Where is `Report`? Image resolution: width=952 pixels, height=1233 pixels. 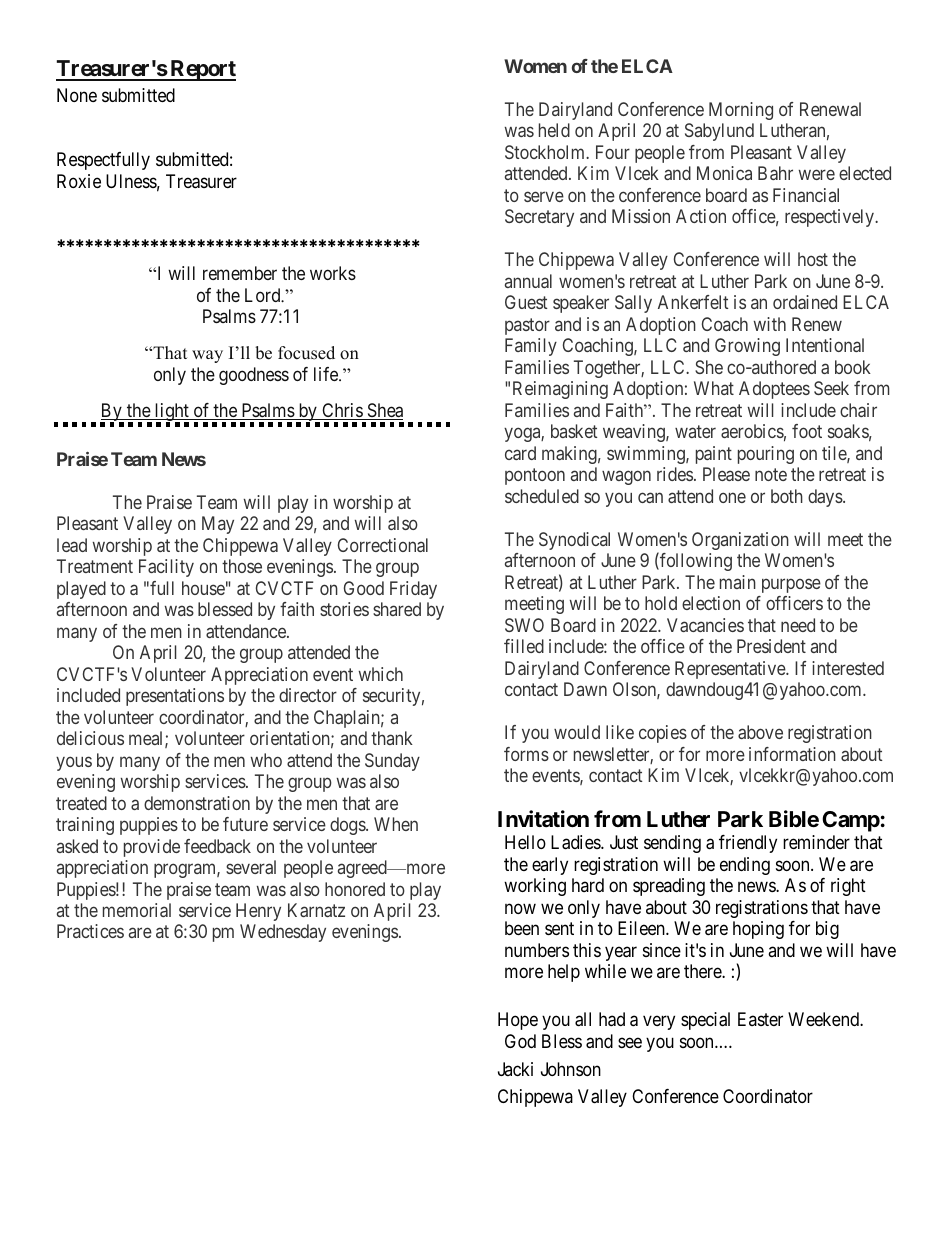 Report is located at coordinates (202, 70).
